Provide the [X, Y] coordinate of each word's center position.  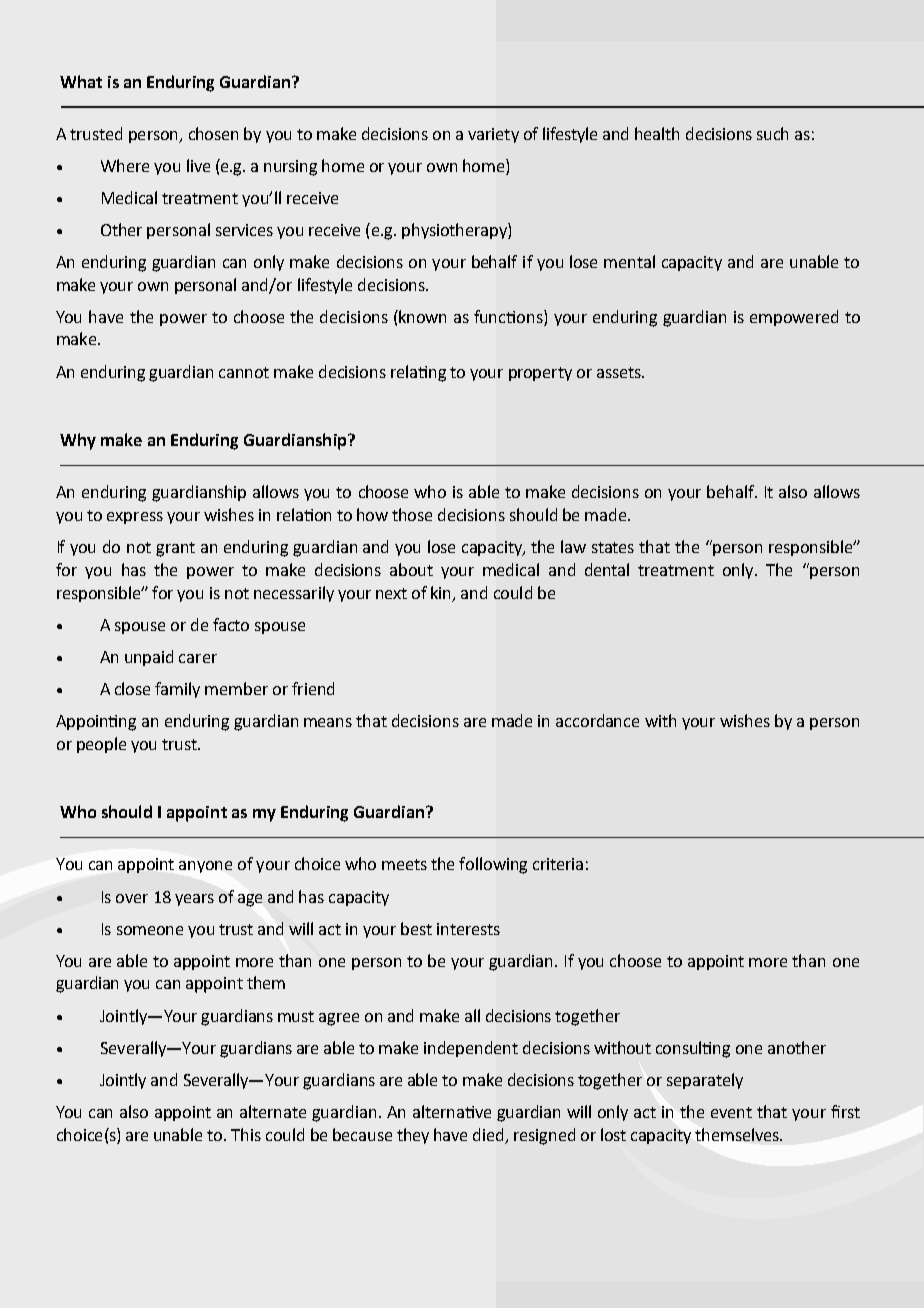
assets [620, 372]
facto [231, 624]
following [493, 865]
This [246, 1134]
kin [442, 593]
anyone [205, 867]
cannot [244, 372]
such [772, 133]
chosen [213, 133]
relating [418, 373]
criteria [558, 864]
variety [493, 135]
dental [607, 569]
